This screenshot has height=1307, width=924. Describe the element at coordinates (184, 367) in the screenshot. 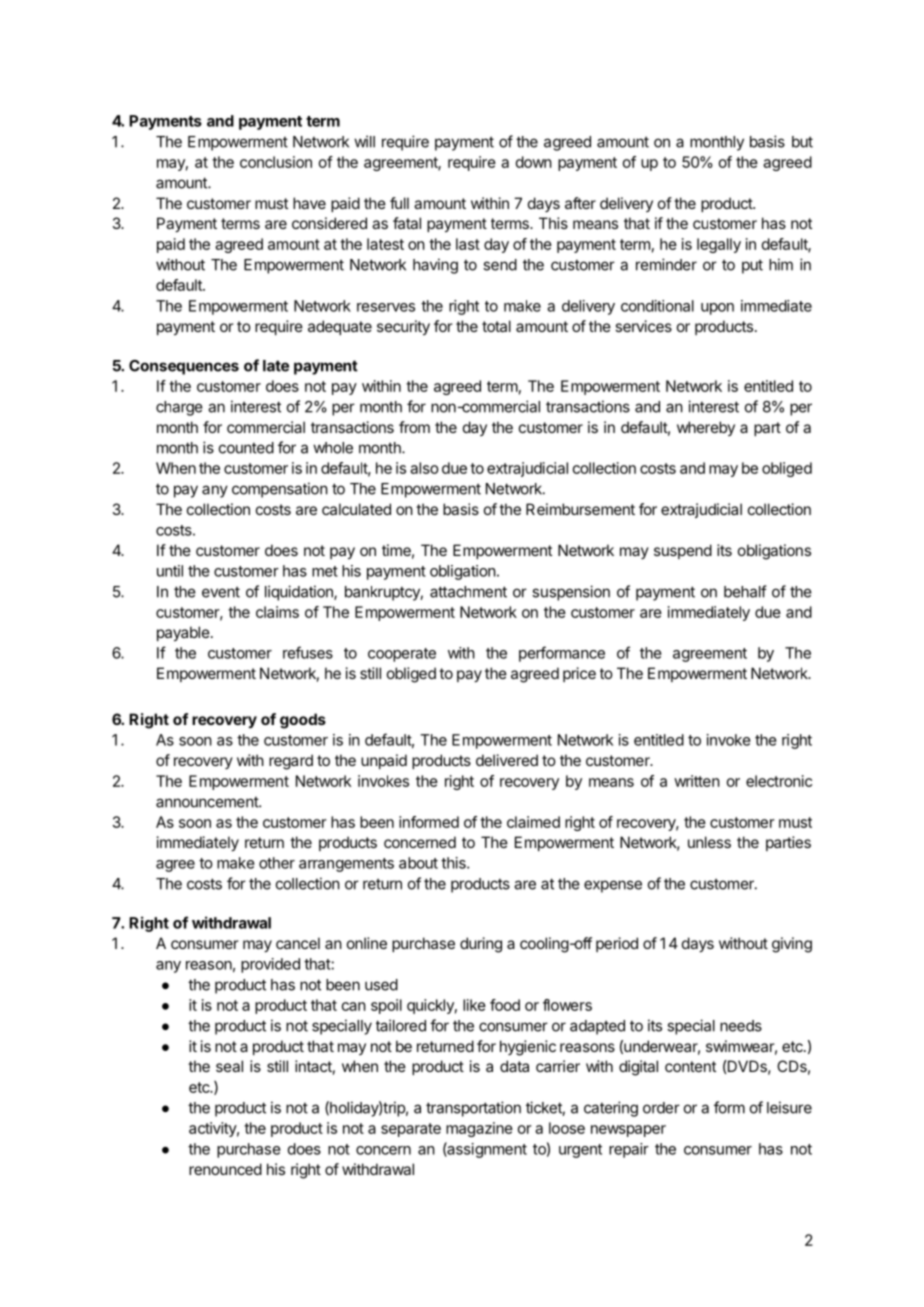

I see `Consequences` at that location.
